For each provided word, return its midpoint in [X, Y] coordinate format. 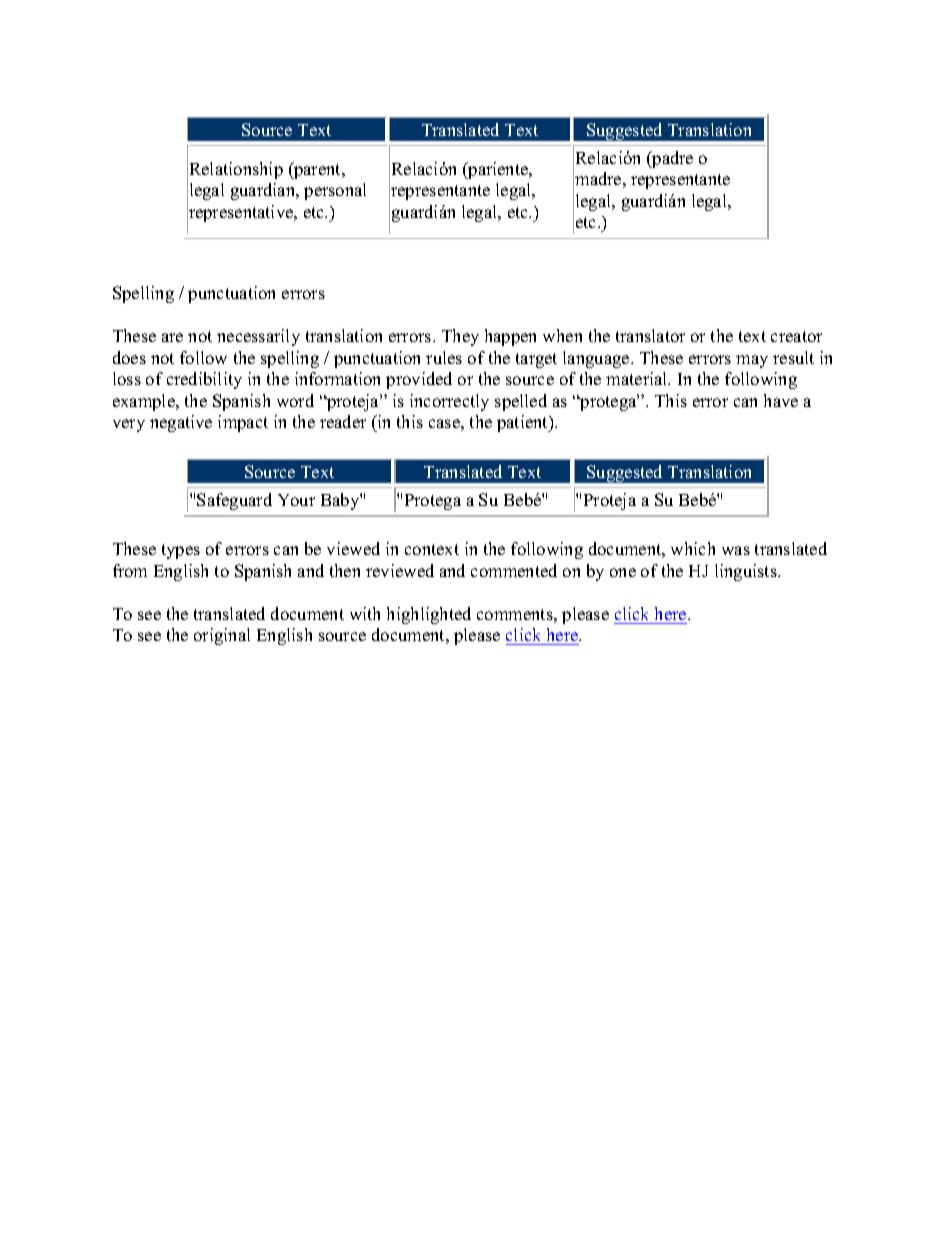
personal [335, 191]
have [781, 400]
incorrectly [449, 402]
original [222, 636]
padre [671, 159]
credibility [204, 380]
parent [317, 170]
